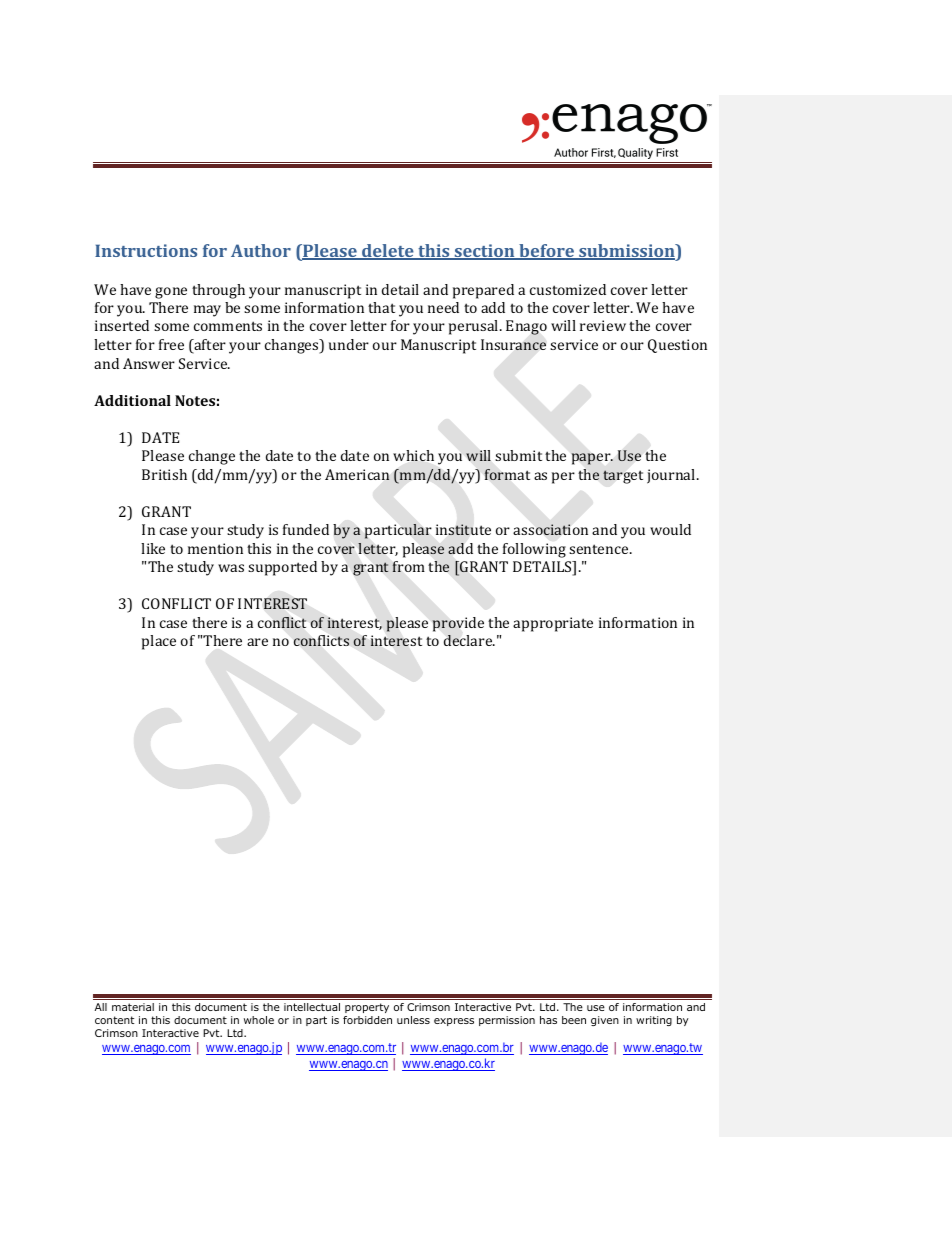 The height and width of the screenshot is (1233, 952). What do you see at coordinates (413, 455) in the screenshot?
I see `which` at bounding box center [413, 455].
